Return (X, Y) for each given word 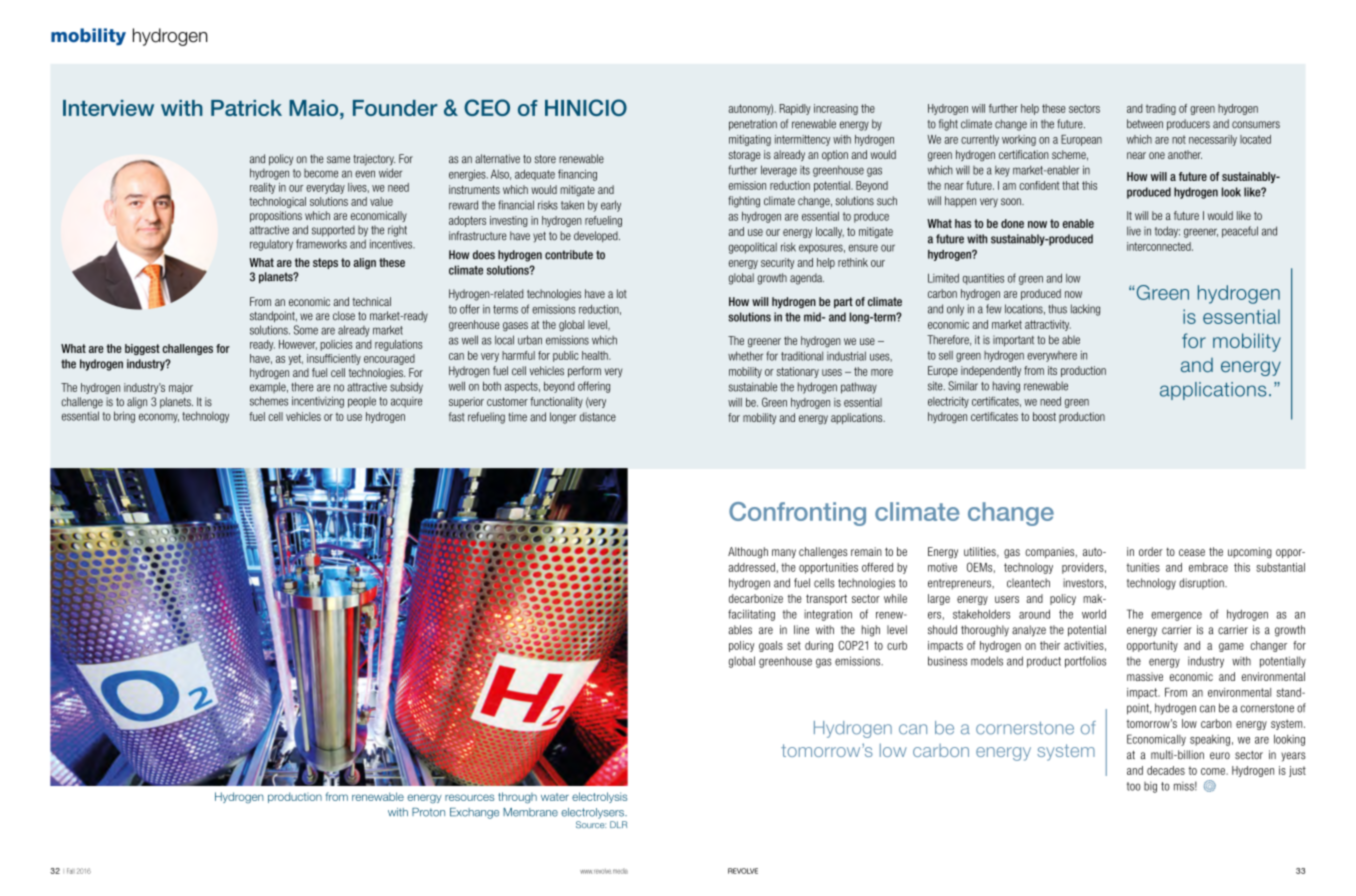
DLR (618, 824)
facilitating (751, 615)
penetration (753, 125)
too (1134, 786)
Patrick (246, 108)
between (1145, 124)
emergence (1176, 616)
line (801, 630)
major (181, 388)
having (1006, 387)
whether (745, 356)
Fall (71, 871)
